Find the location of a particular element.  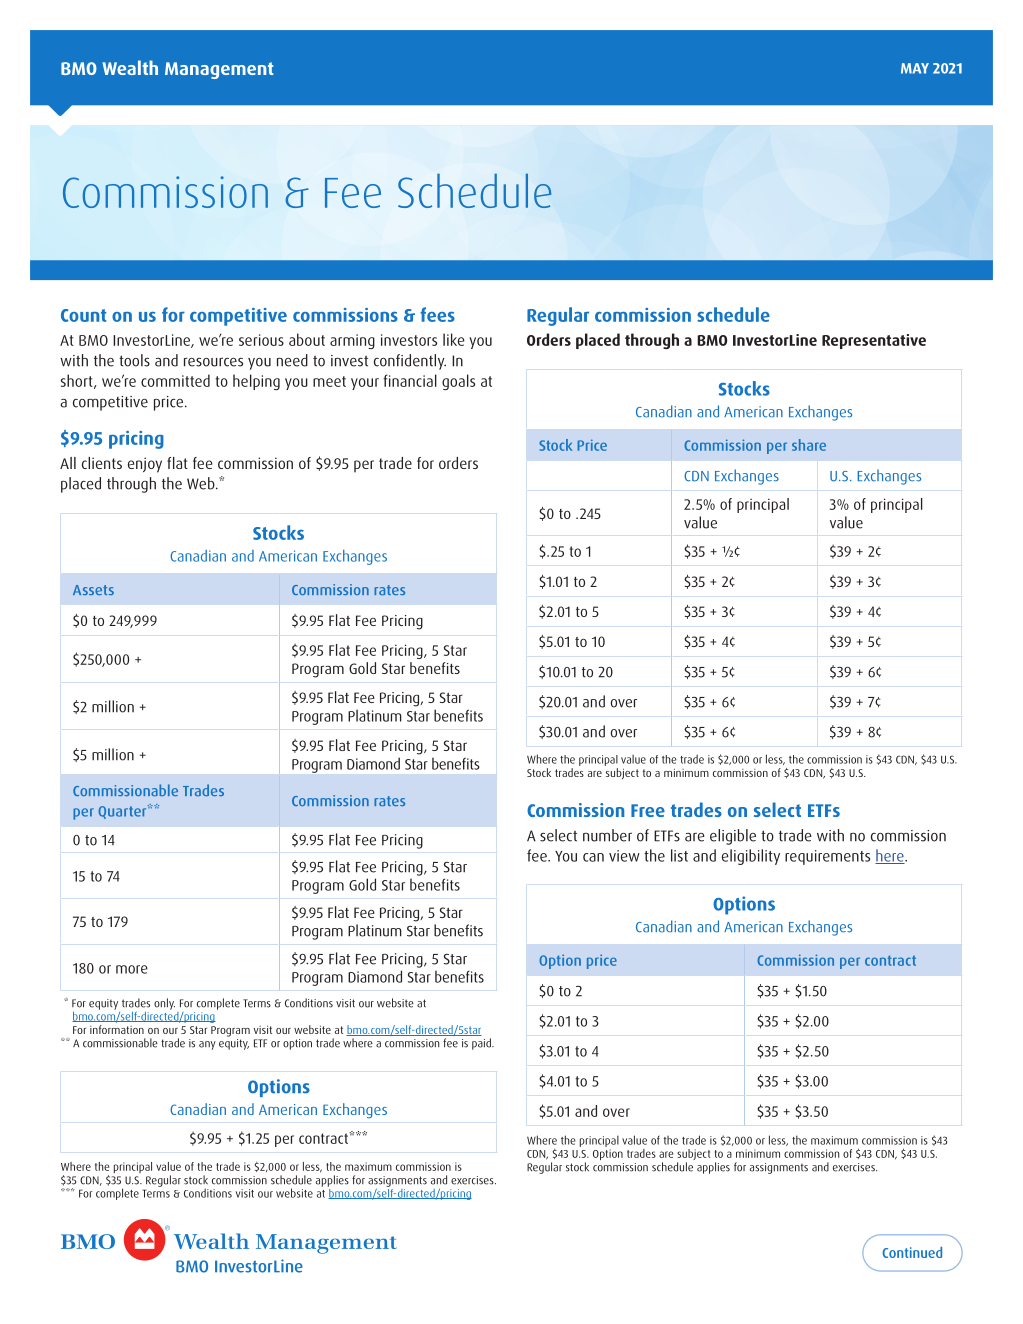

enjoy is located at coordinates (145, 465).
